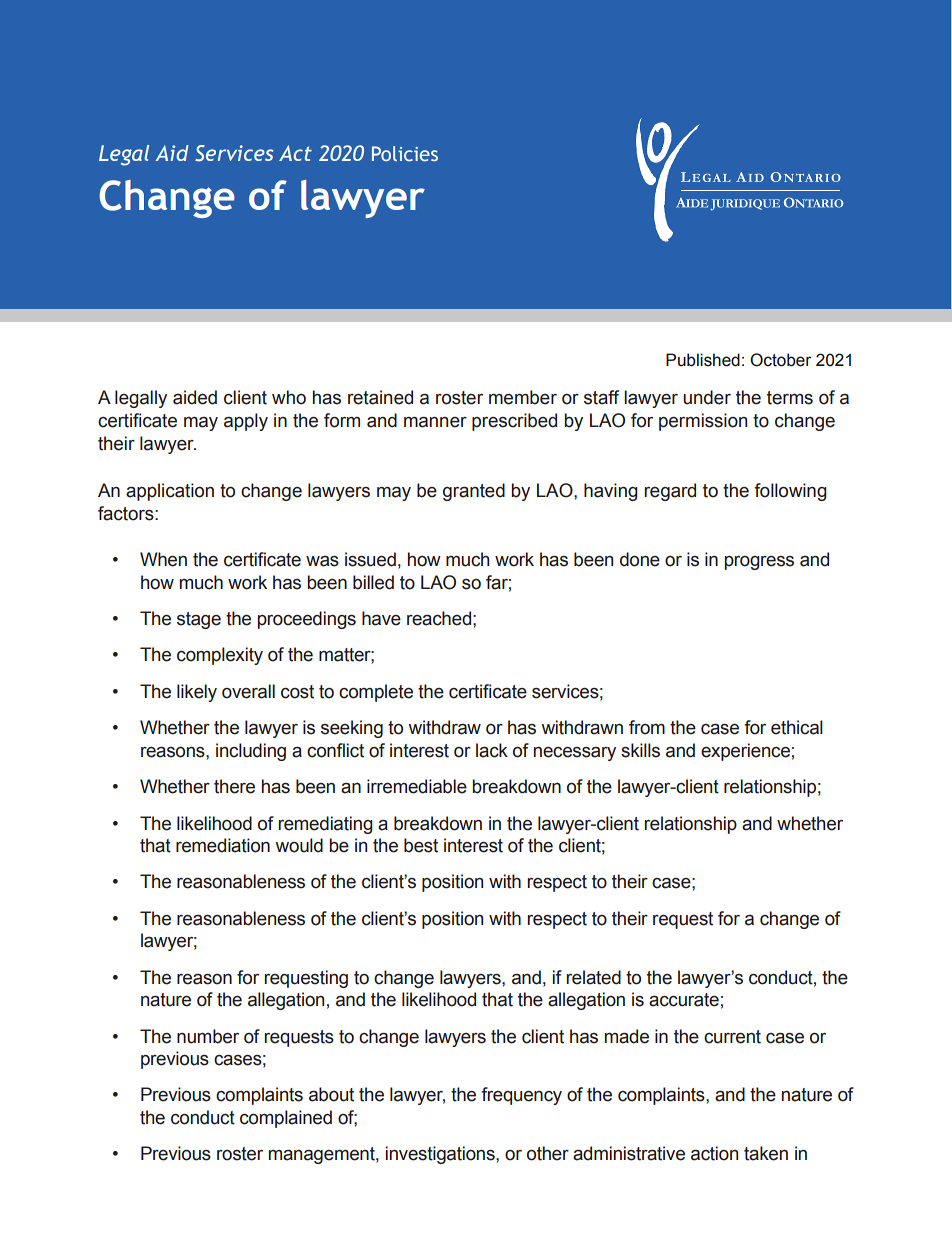  I want to click on complained, so click(286, 1119).
